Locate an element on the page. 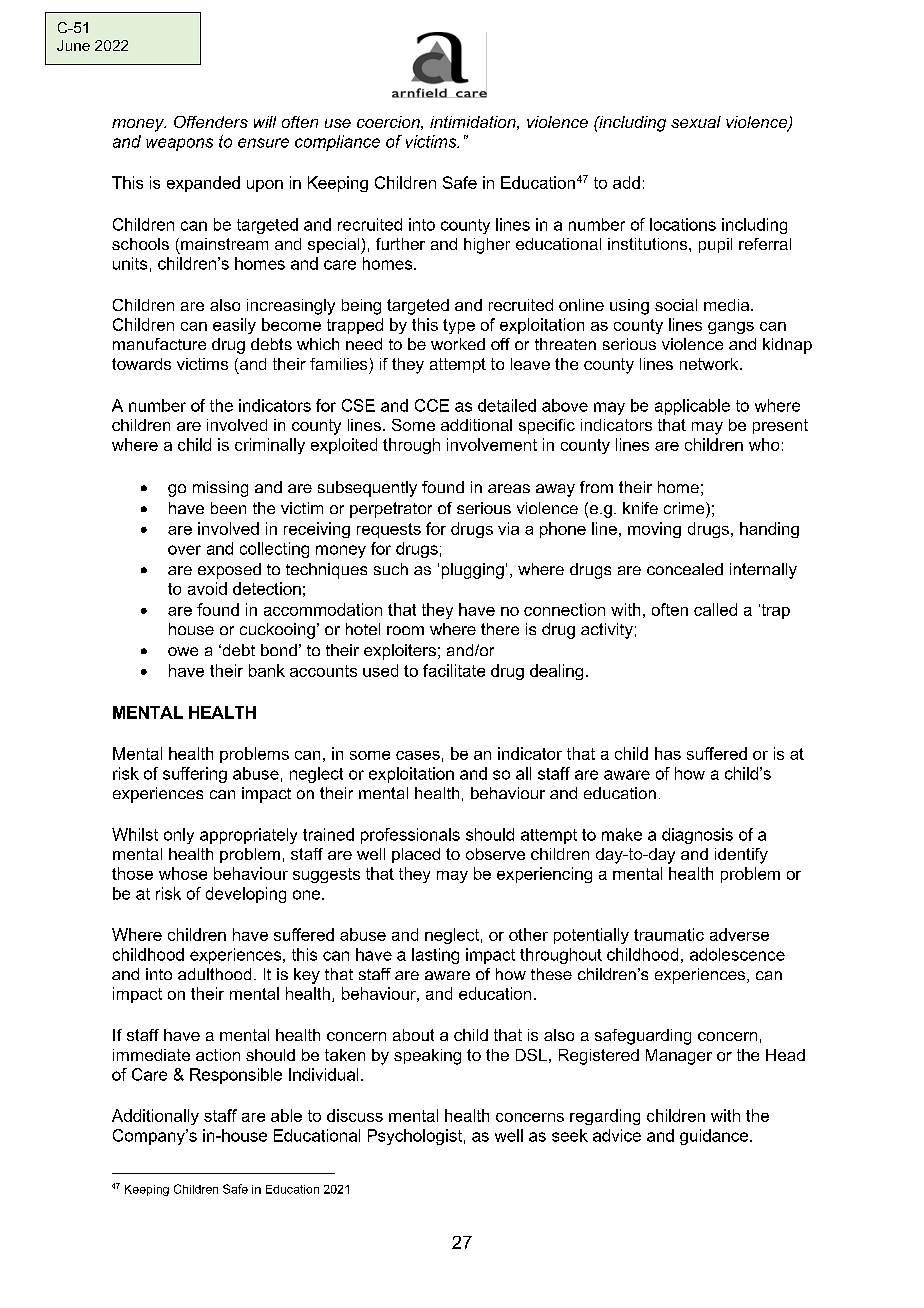 The width and height of the document is (924, 1308). CCE is located at coordinates (432, 405).
